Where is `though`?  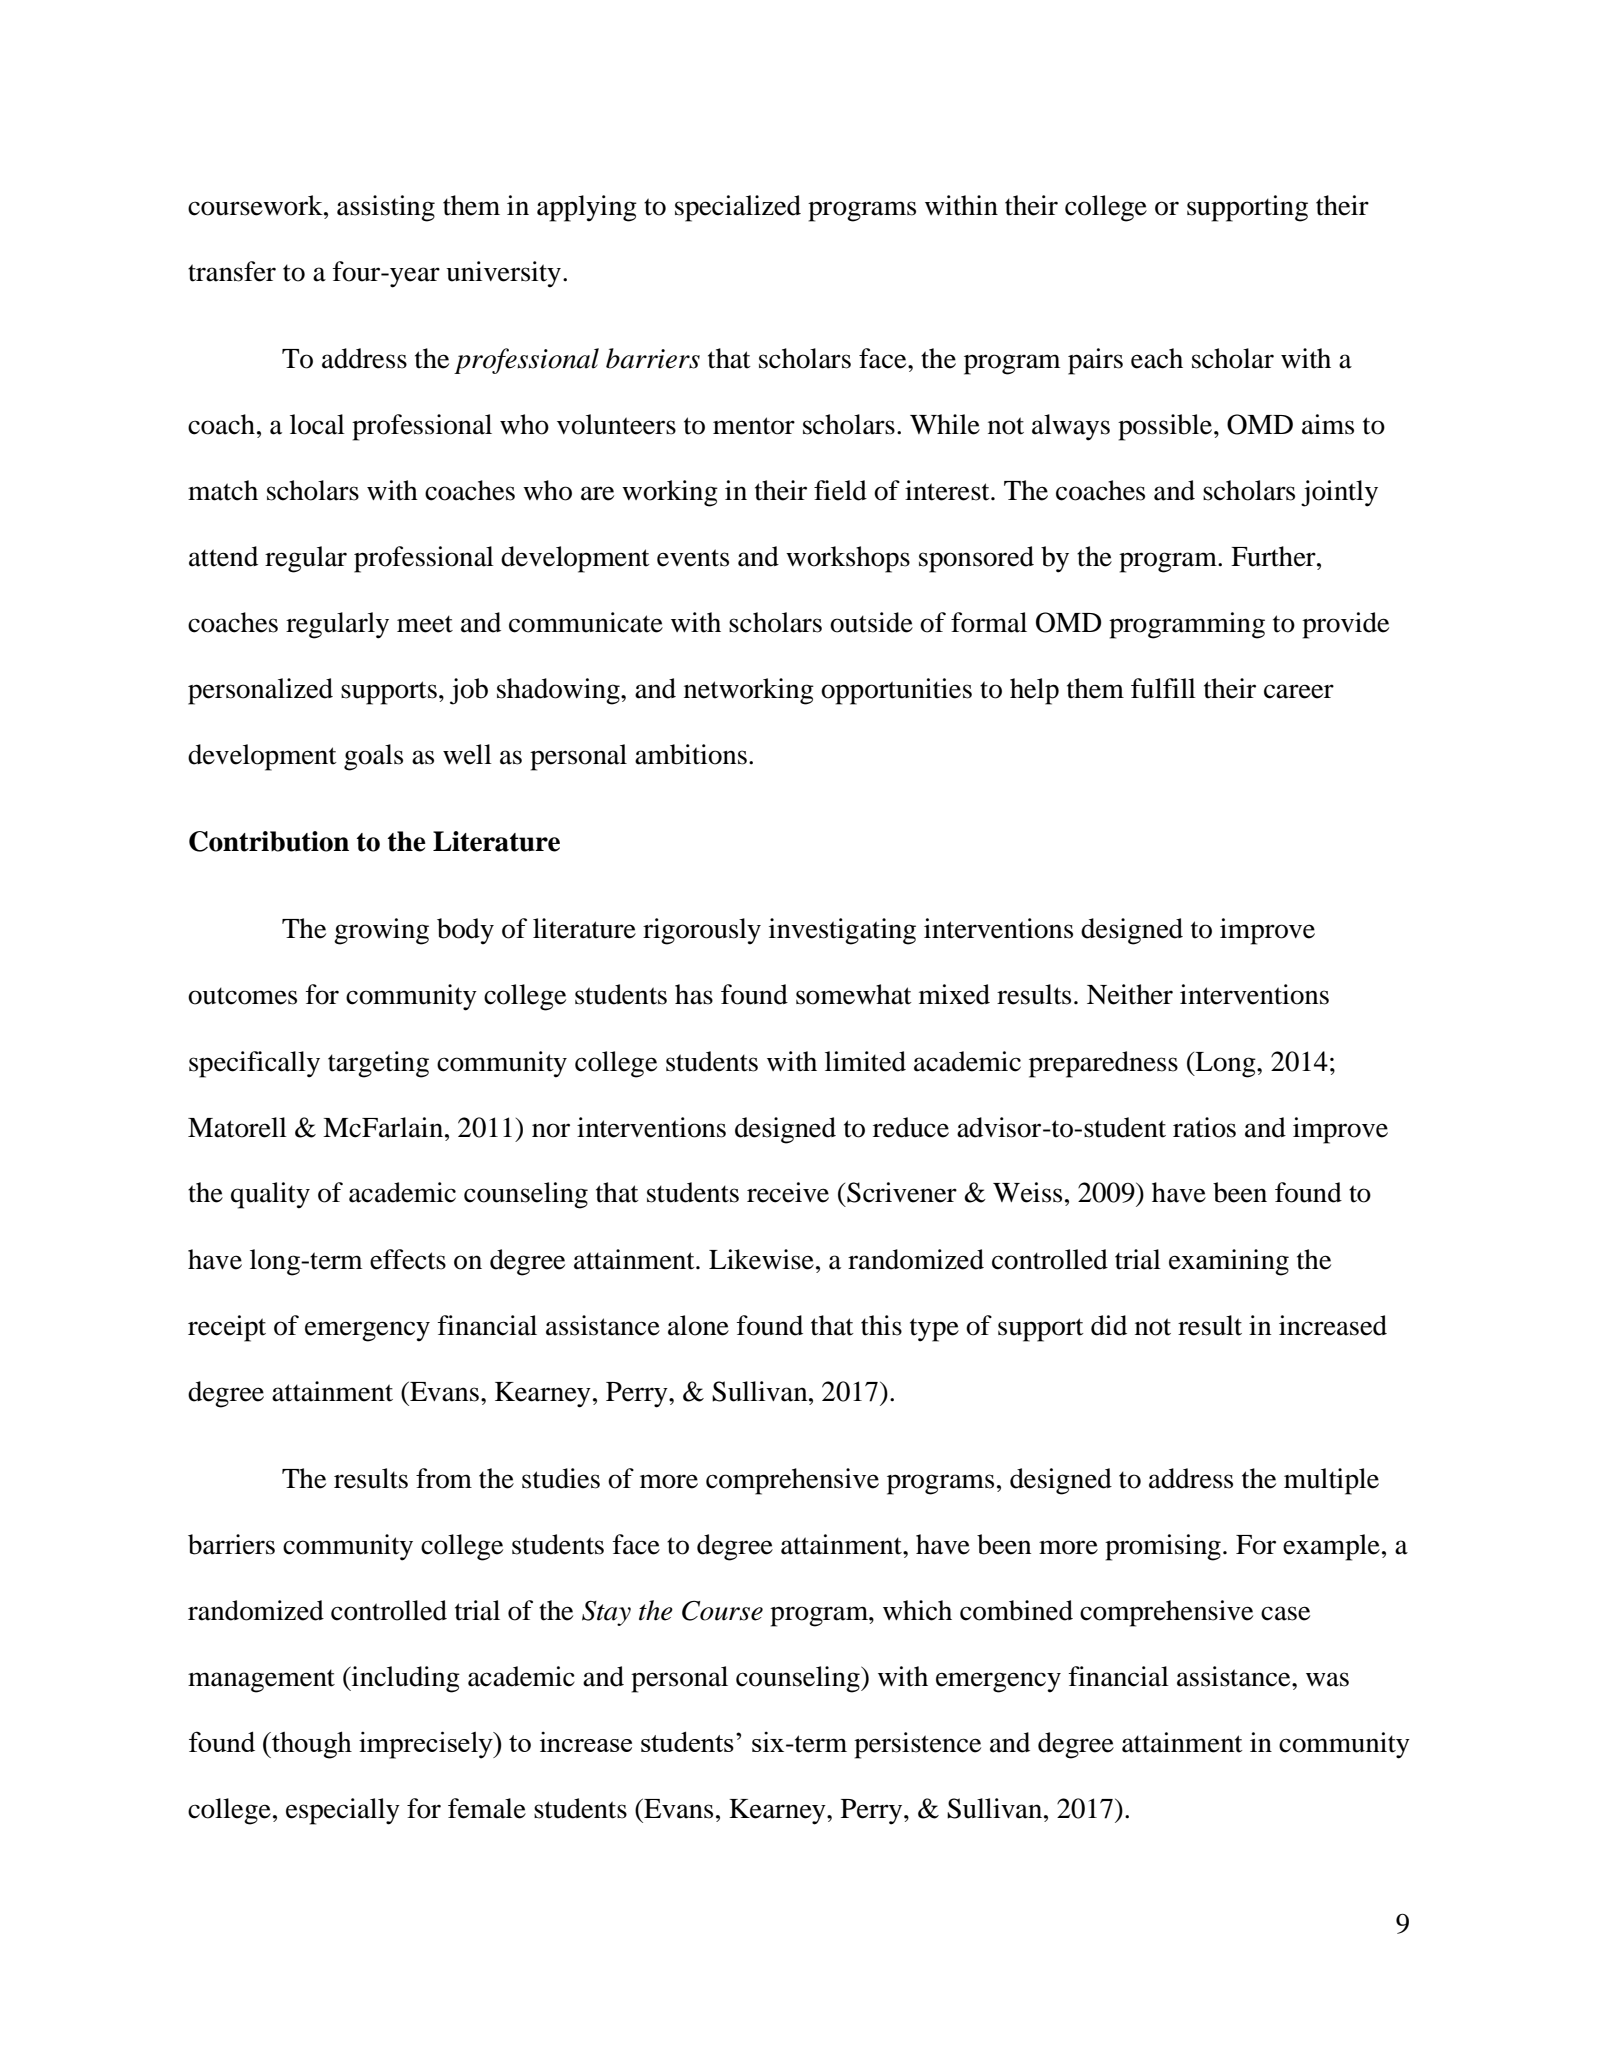
though is located at coordinates (311, 1745).
